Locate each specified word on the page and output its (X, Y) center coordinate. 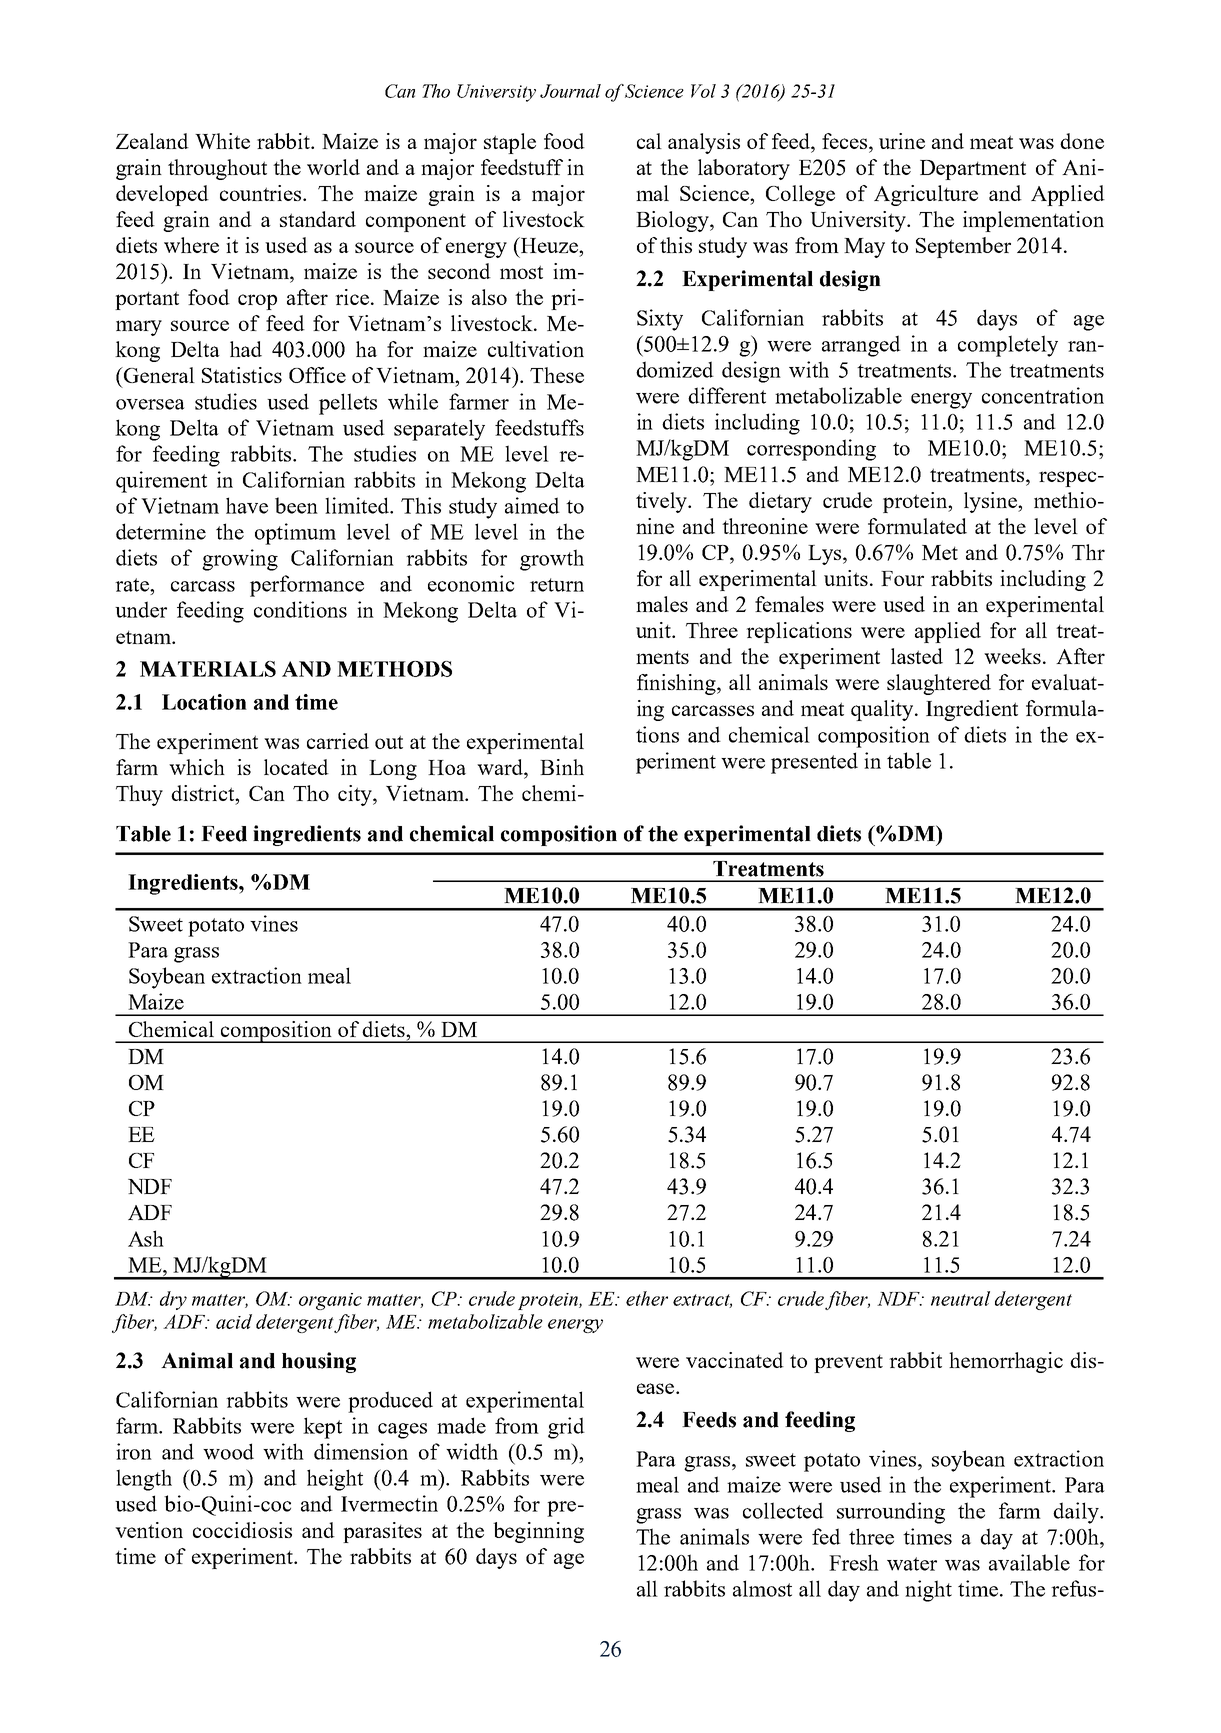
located (296, 767)
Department (973, 170)
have (247, 505)
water (912, 1564)
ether (647, 1298)
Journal (570, 91)
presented (814, 763)
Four (902, 578)
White (222, 141)
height (335, 1480)
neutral (960, 1298)
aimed (532, 505)
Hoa (447, 767)
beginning (538, 1532)
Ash (146, 1238)
